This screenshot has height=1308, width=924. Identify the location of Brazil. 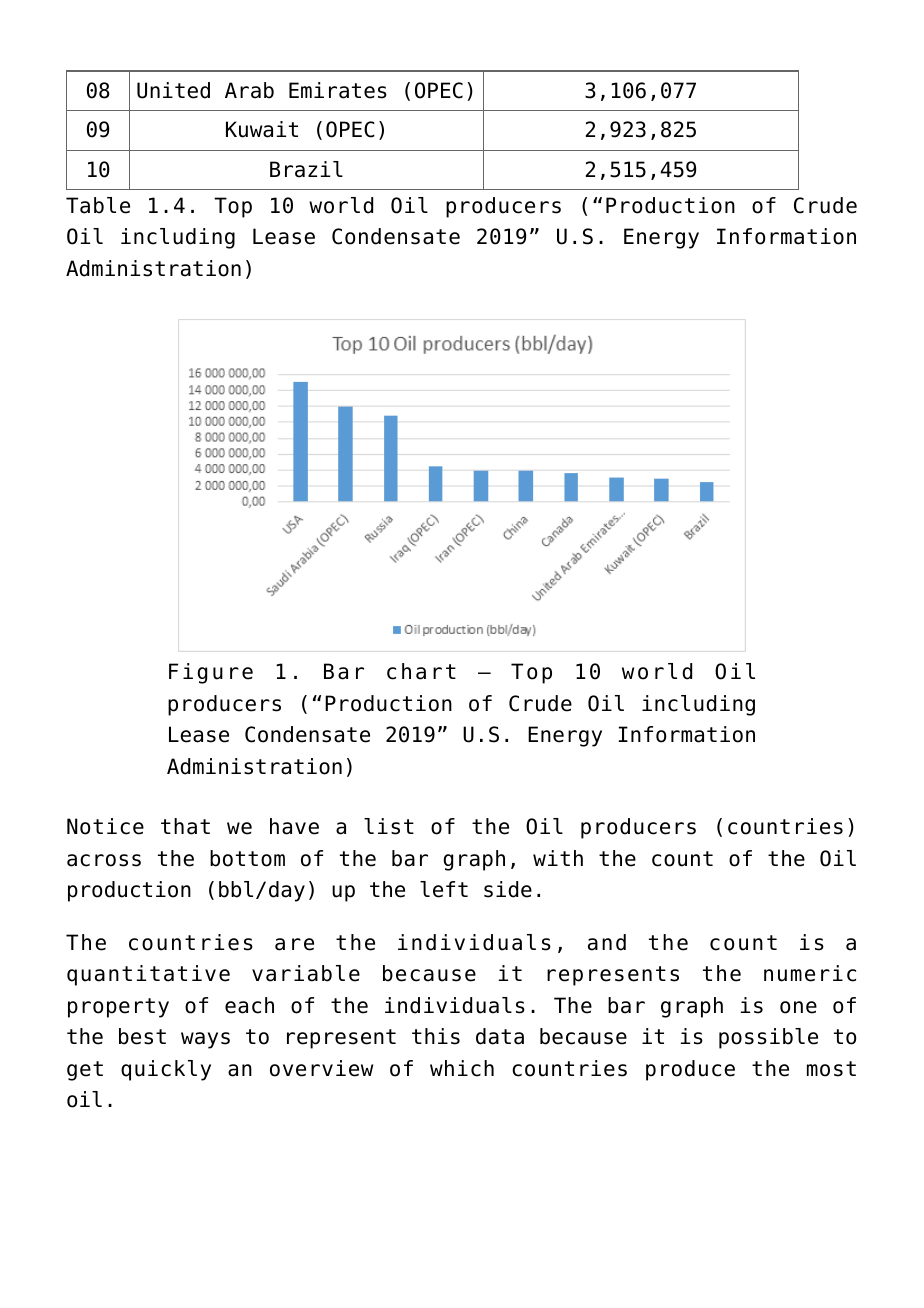
(306, 169).
